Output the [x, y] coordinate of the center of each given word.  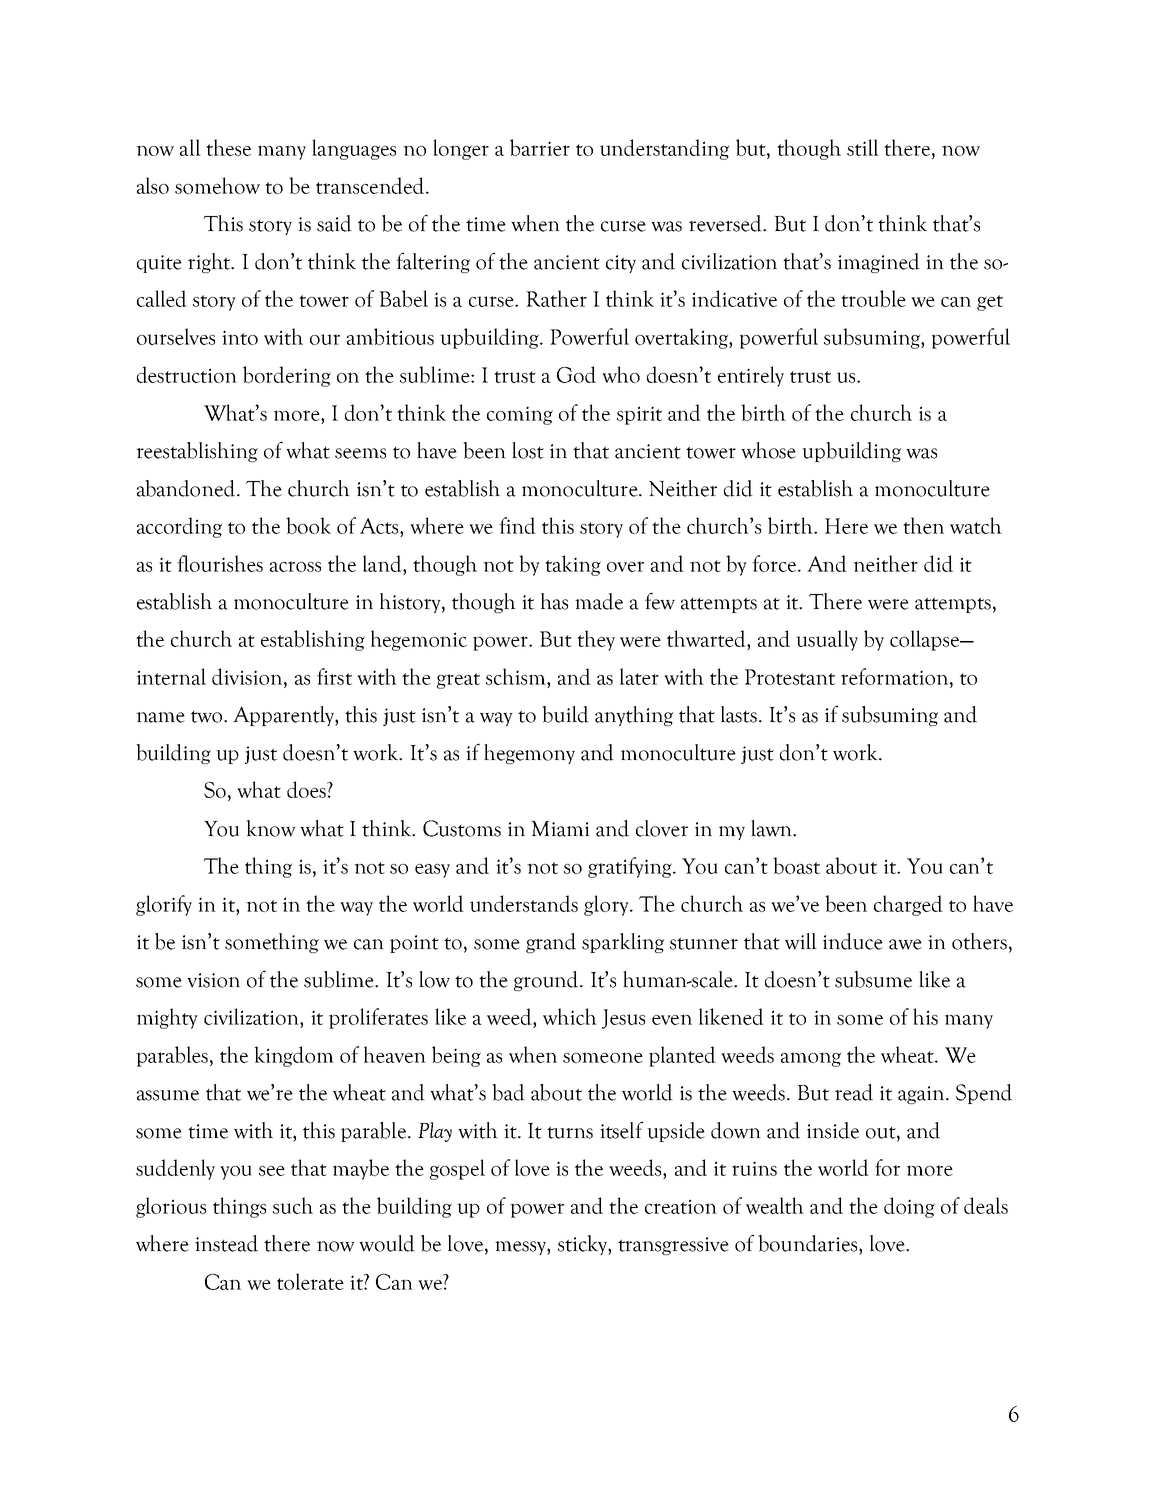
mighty [167, 1018]
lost [528, 450]
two [208, 717]
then [923, 525]
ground [547, 981]
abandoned [187, 488]
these [228, 147]
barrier [540, 147]
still [863, 147]
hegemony [529, 754]
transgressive [673, 1246]
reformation [896, 676]
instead [226, 1243]
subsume [873, 979]
